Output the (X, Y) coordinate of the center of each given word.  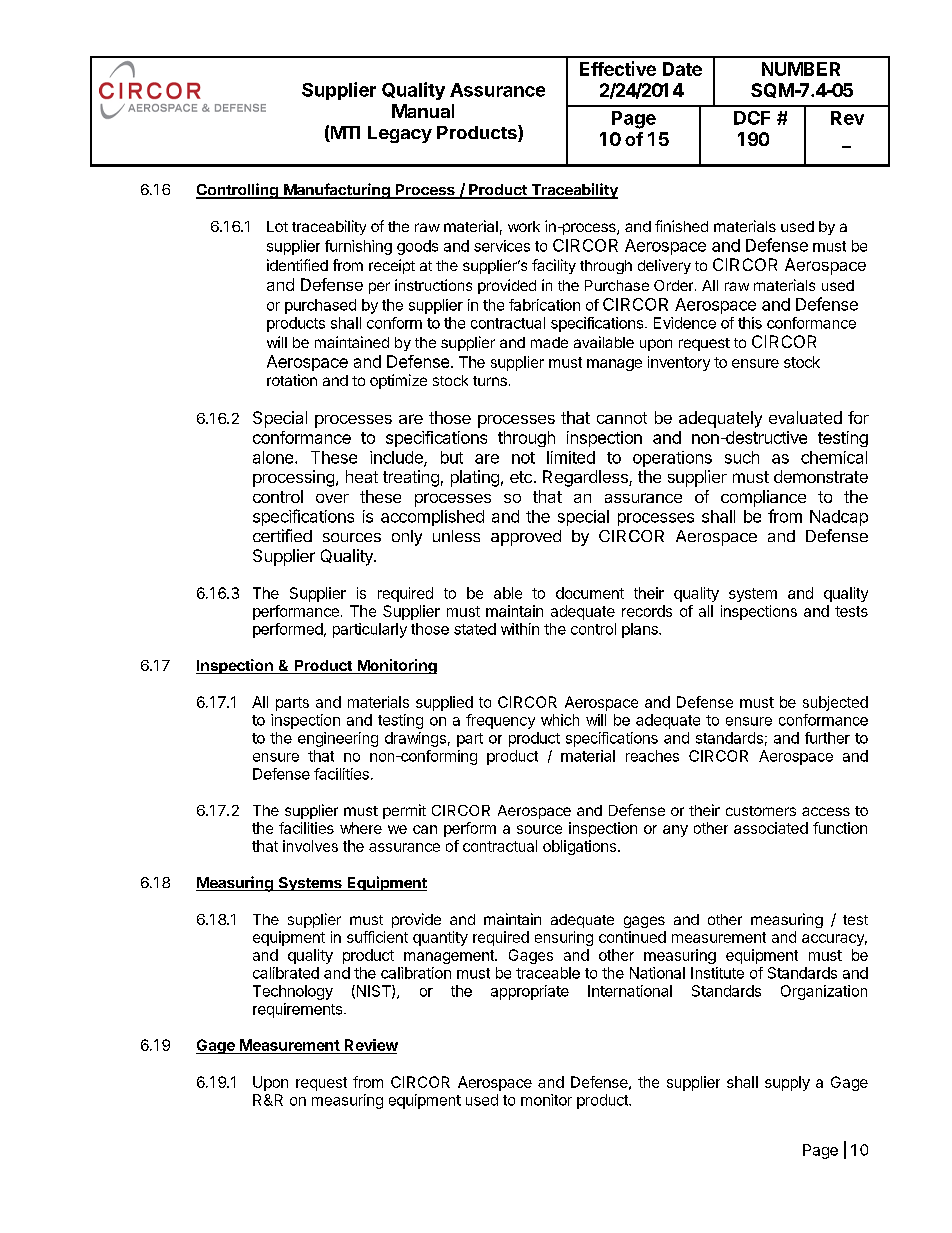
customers (761, 811)
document (590, 593)
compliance (763, 498)
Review (370, 1046)
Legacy (400, 134)
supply (787, 1083)
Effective (618, 68)
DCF (752, 118)
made (549, 342)
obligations (581, 847)
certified (282, 535)
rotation (292, 380)
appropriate (530, 992)
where (361, 828)
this (750, 323)
